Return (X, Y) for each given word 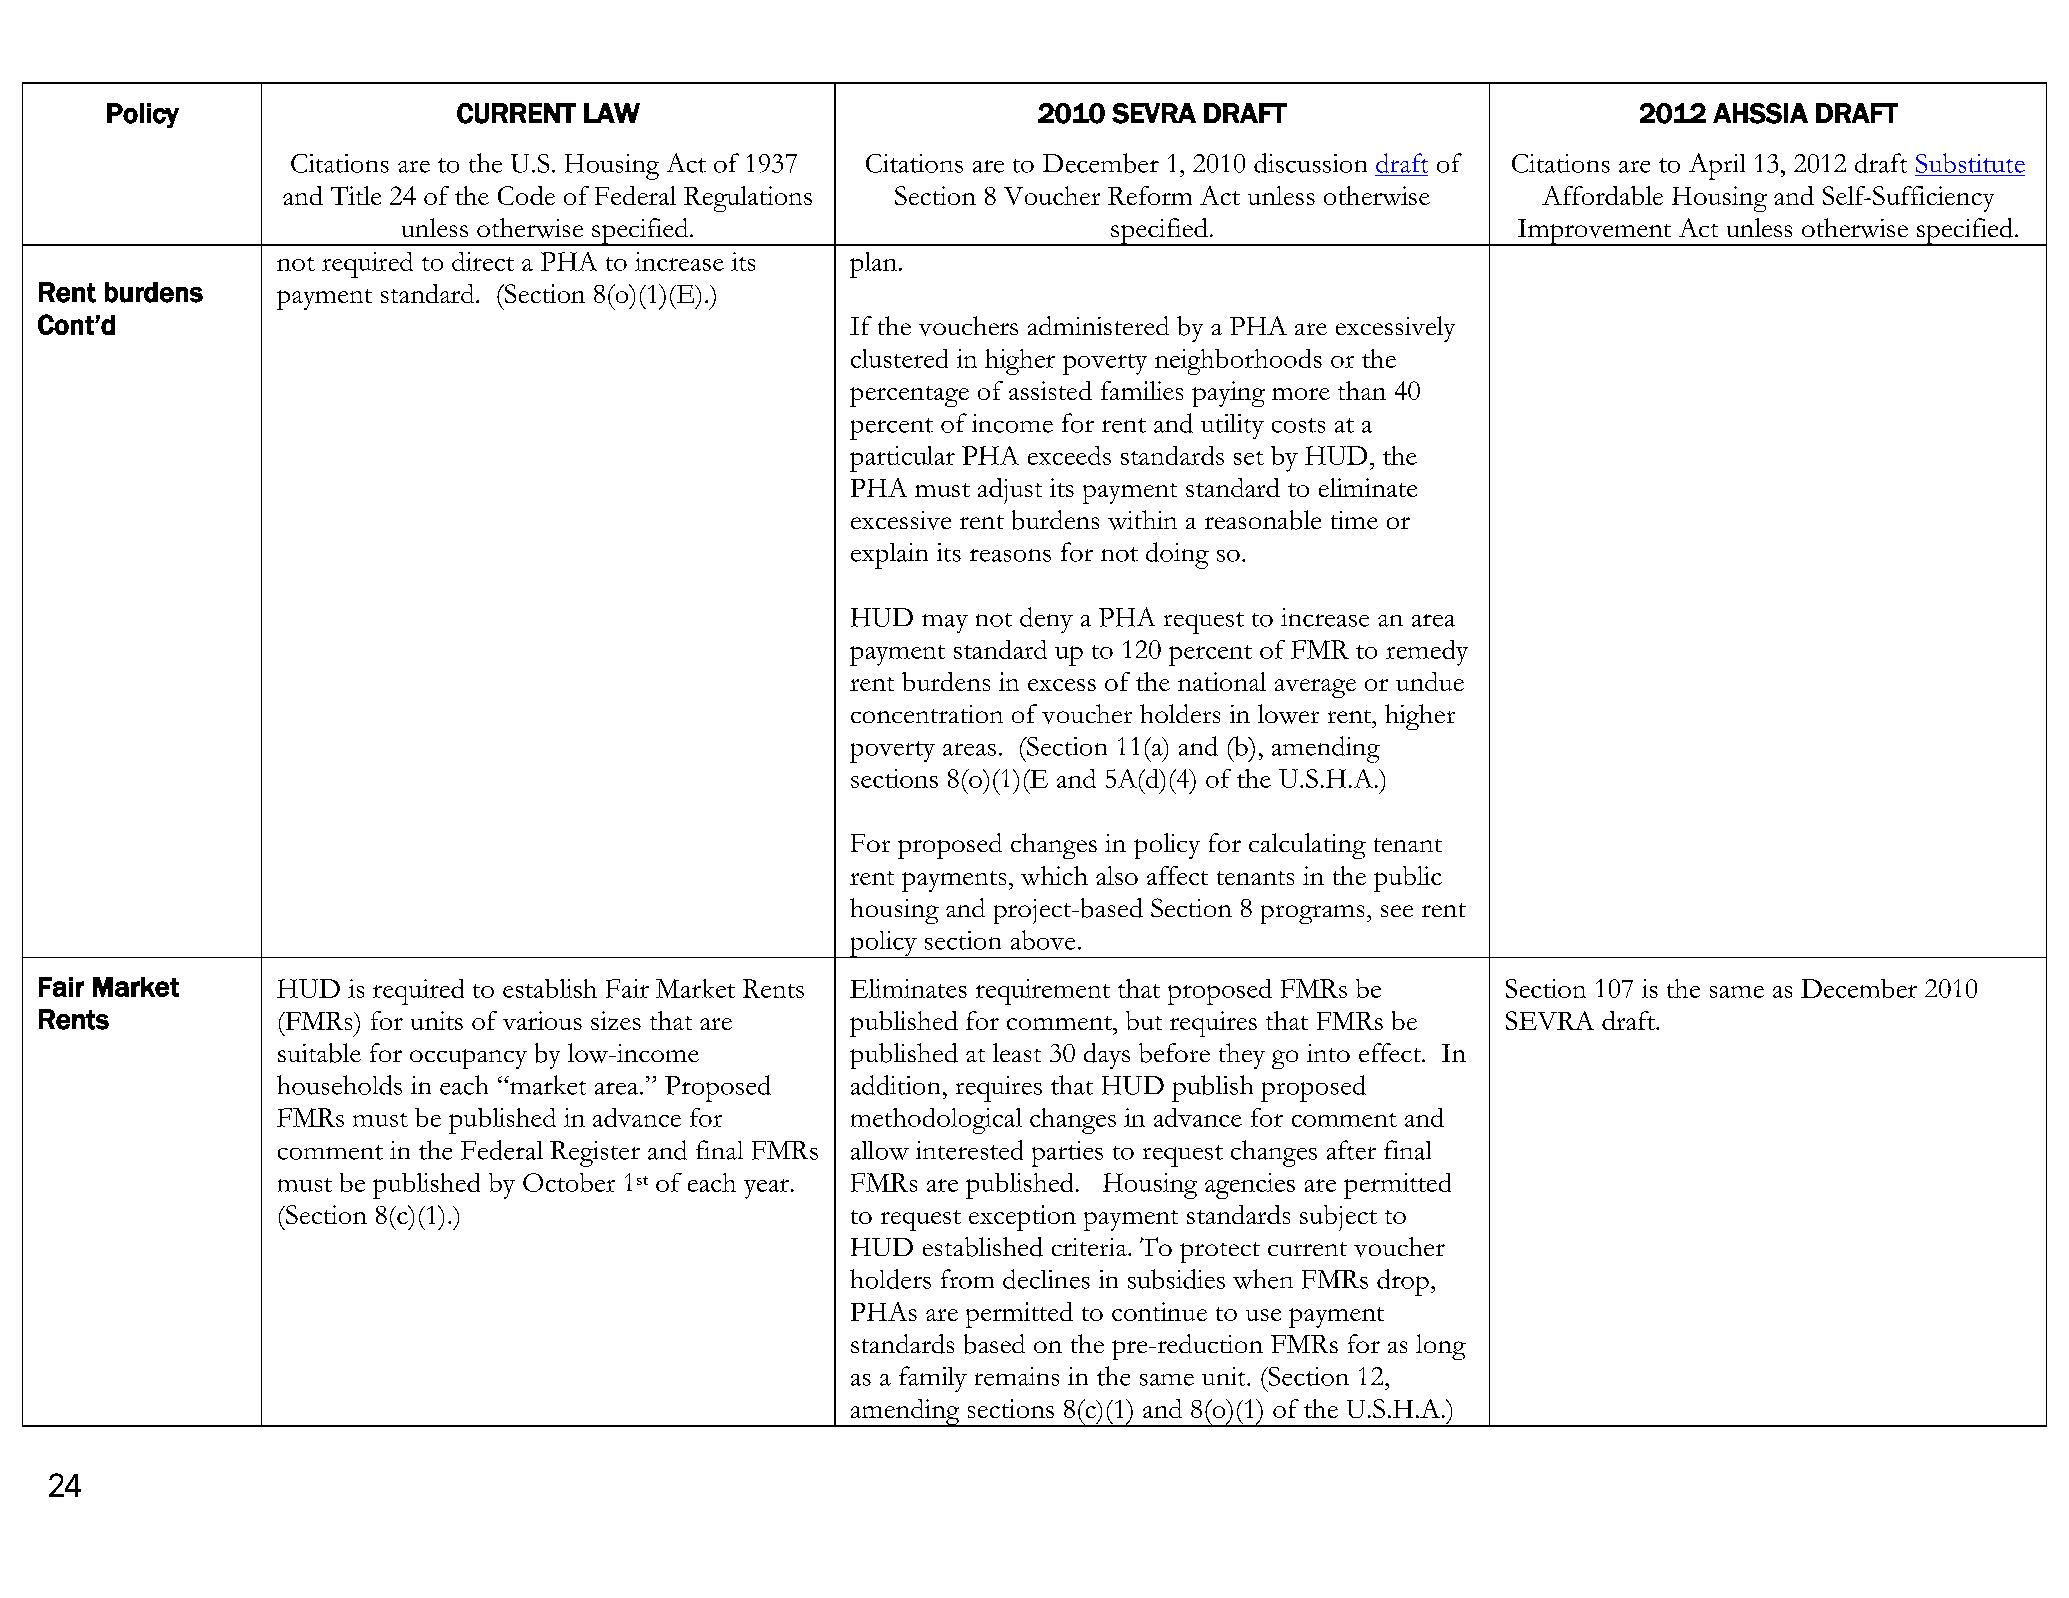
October (569, 1182)
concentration (927, 714)
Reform (1150, 195)
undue (1430, 681)
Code (526, 195)
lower (1288, 714)
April (1717, 166)
